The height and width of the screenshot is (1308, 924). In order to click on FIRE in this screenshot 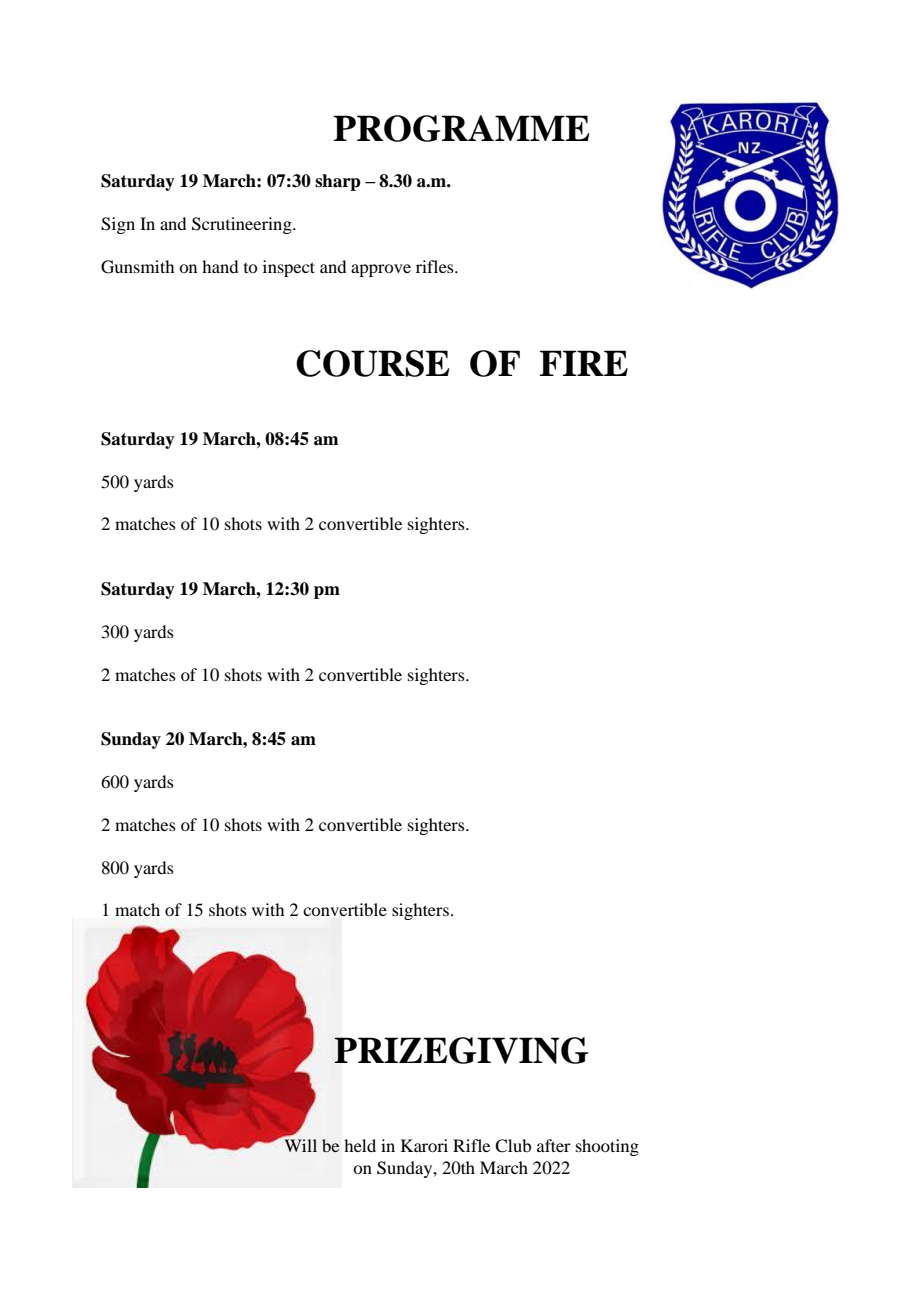, I will do `click(583, 363)`.
